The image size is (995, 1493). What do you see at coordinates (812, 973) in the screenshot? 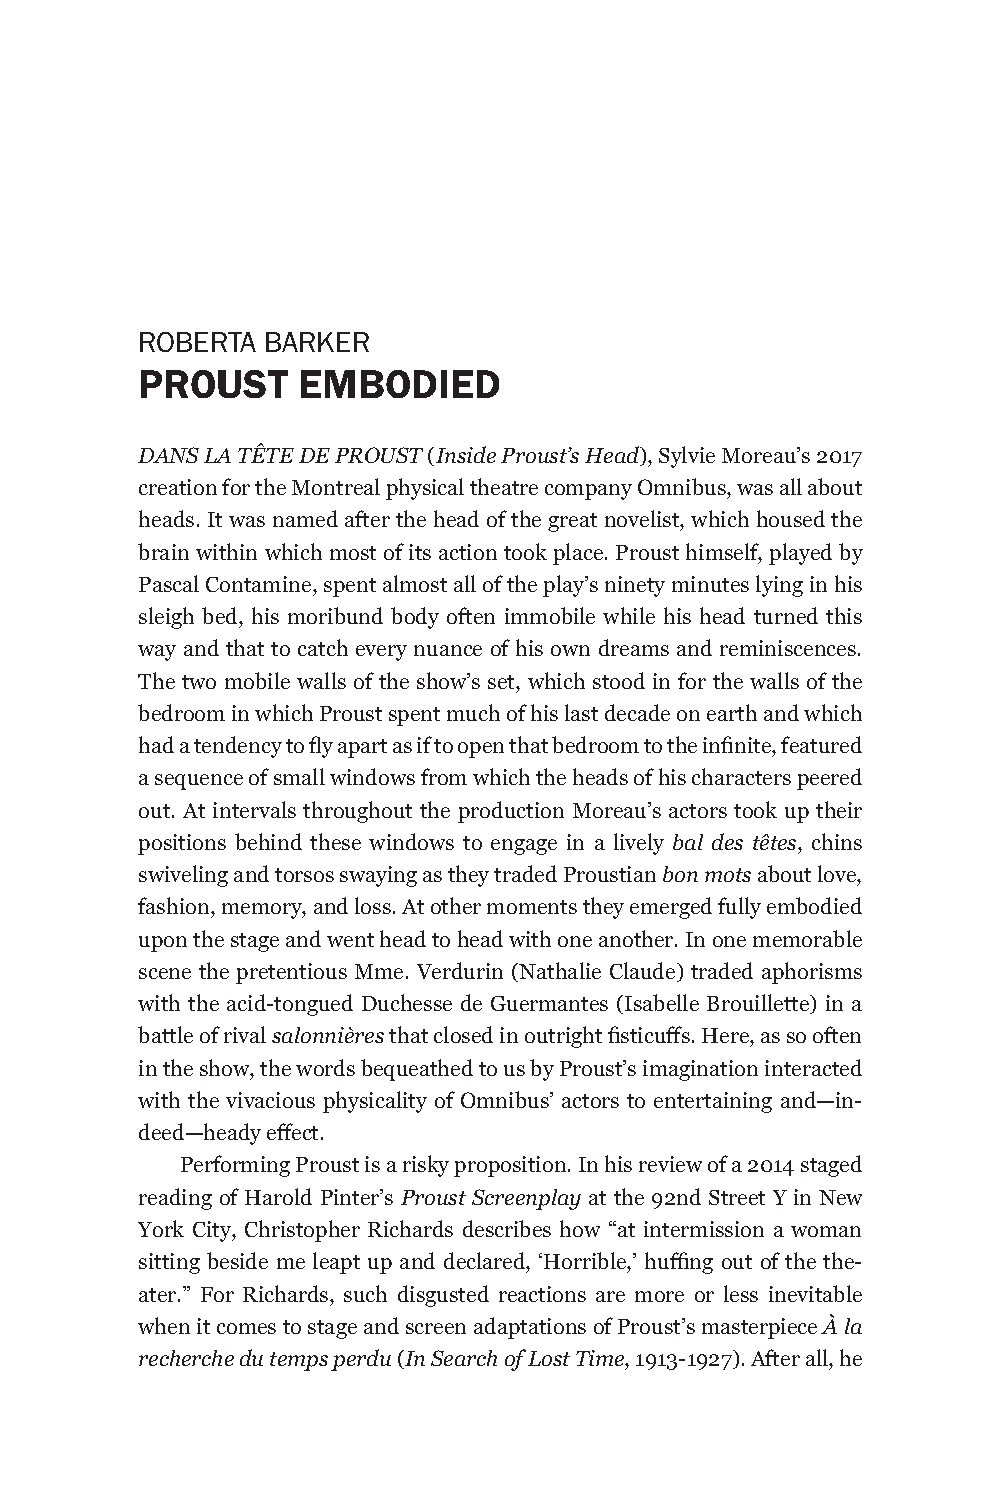
I see `aphorisms` at bounding box center [812, 973].
